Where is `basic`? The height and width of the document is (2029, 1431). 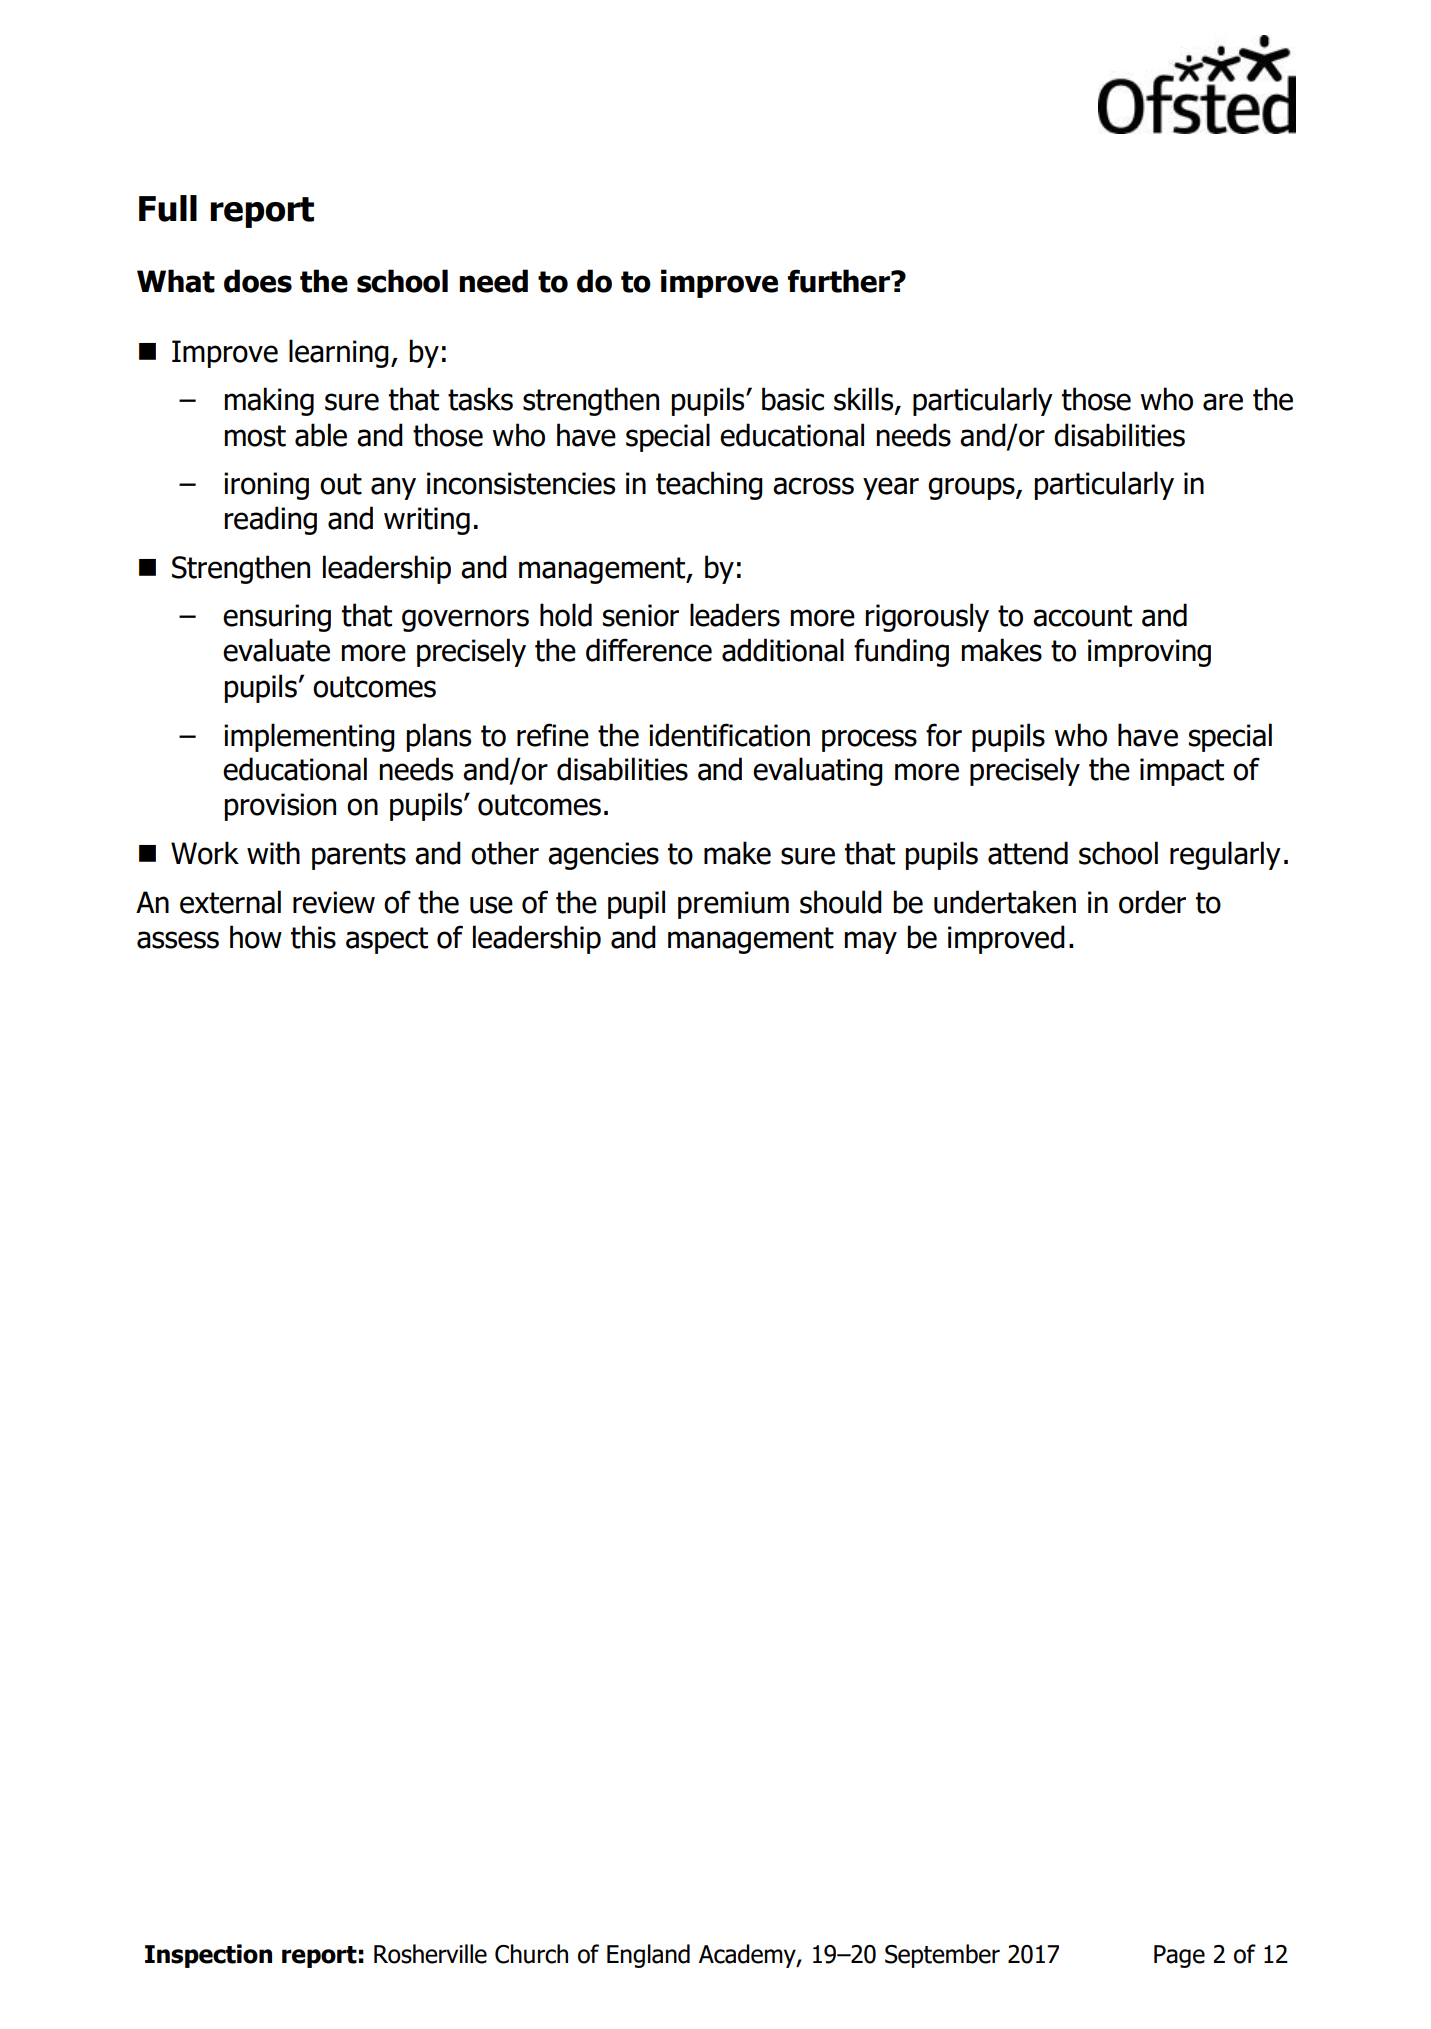
basic is located at coordinates (793, 399).
